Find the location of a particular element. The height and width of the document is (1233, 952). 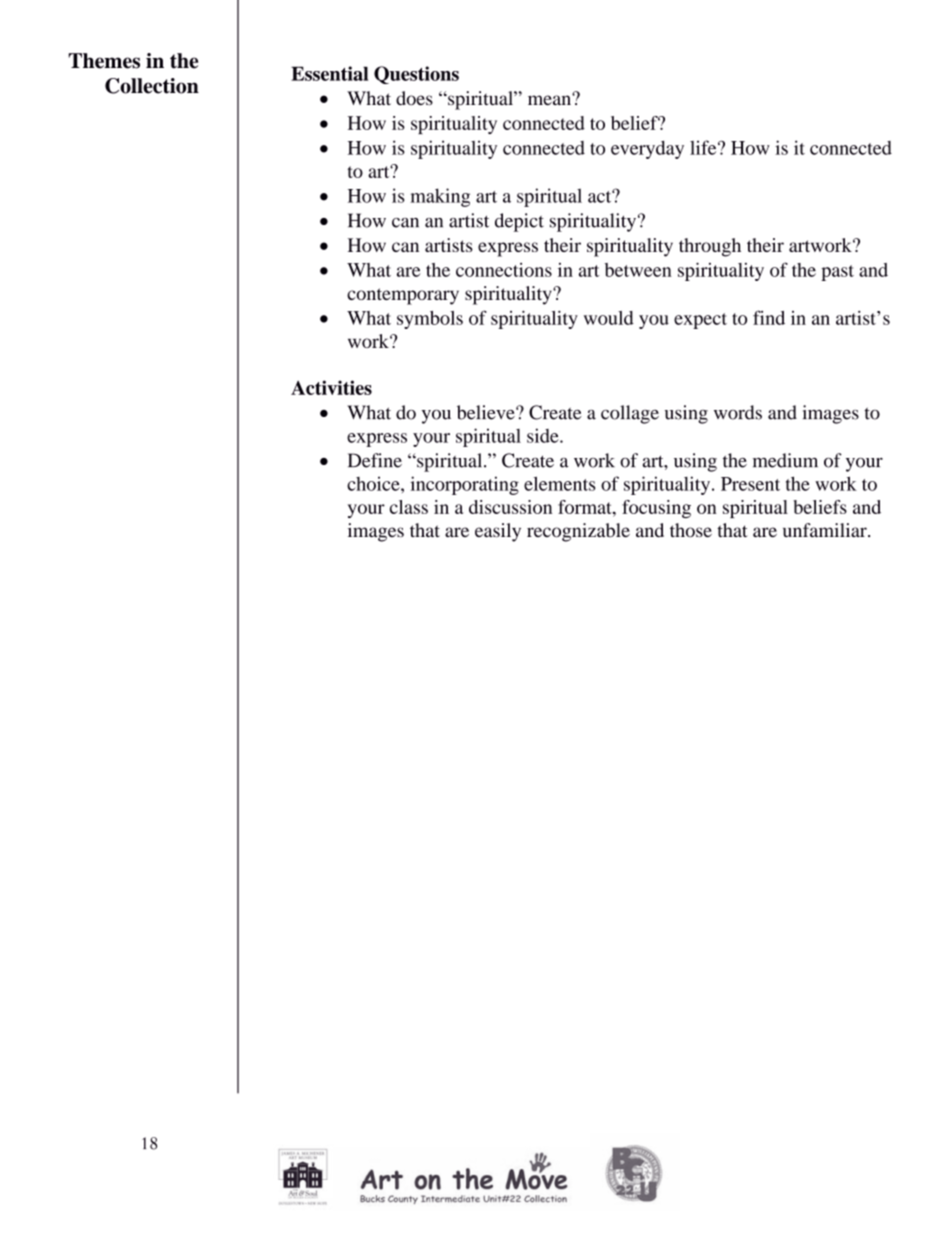

contemporary is located at coordinates (403, 296).
